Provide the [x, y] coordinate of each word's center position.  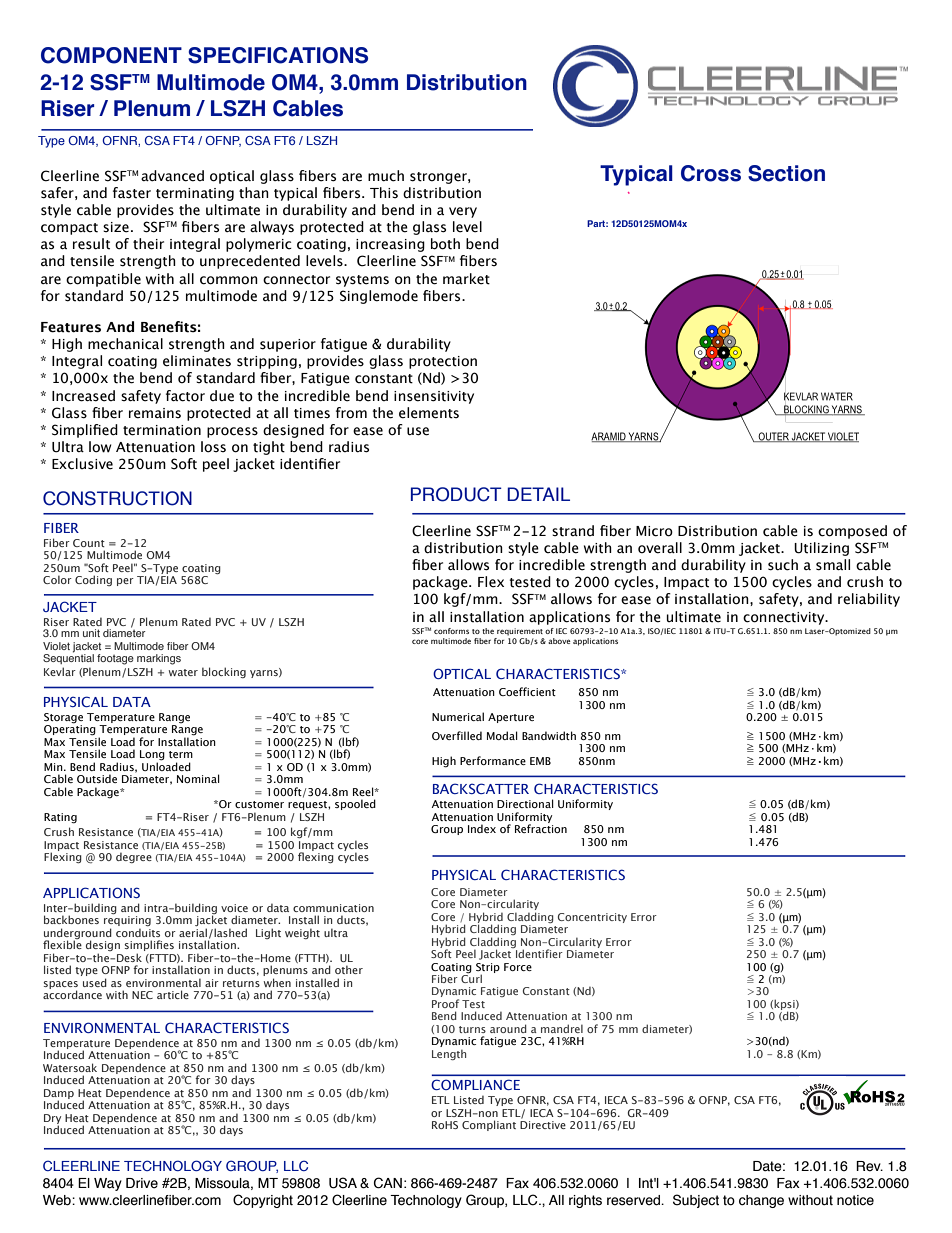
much [386, 176]
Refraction [541, 827]
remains [155, 413]
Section [786, 173]
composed [852, 532]
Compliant [489, 1125]
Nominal [198, 778]
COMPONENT [111, 55]
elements [429, 413]
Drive [142, 1183]
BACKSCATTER [481, 788]
